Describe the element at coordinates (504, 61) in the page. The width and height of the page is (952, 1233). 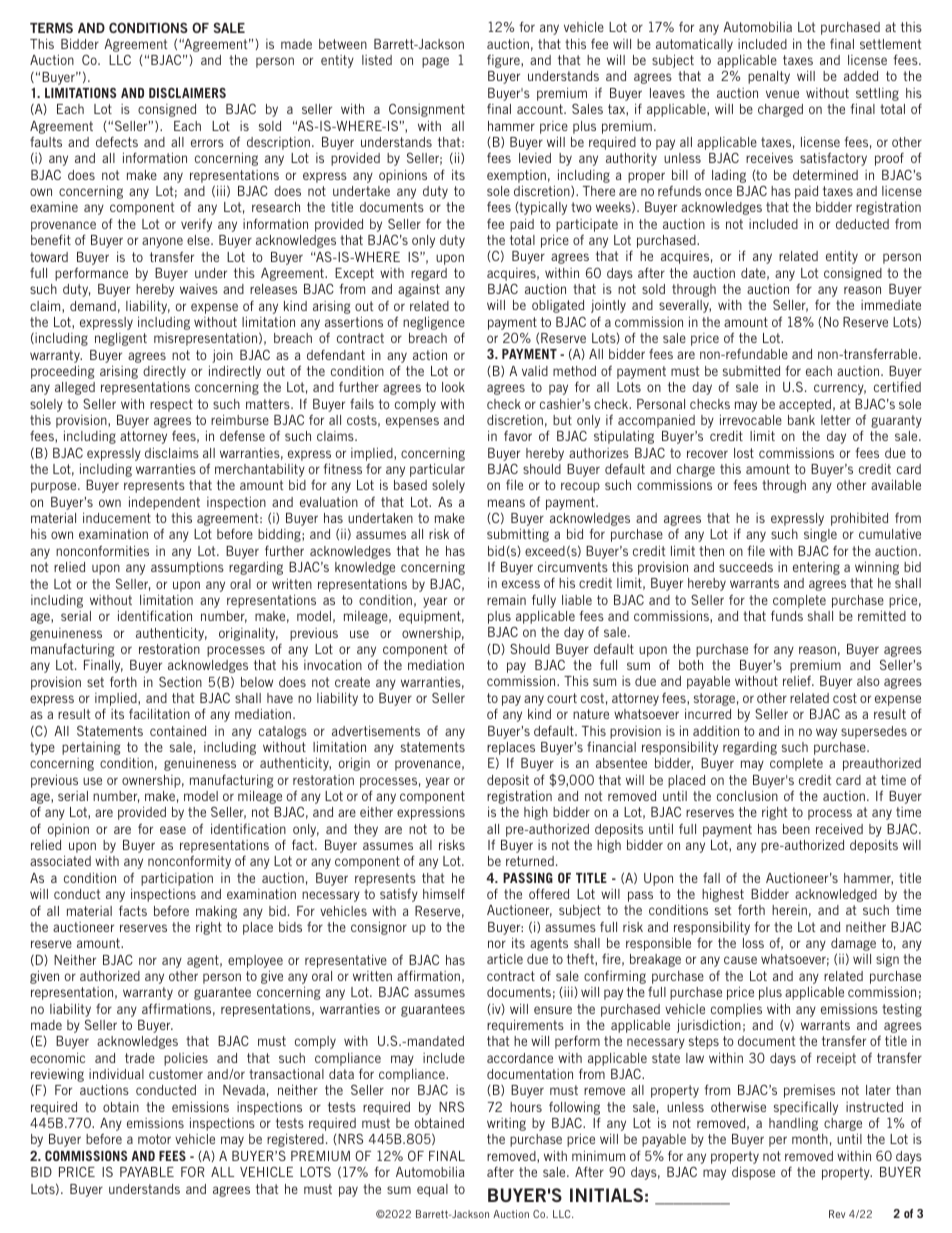
I see `figure` at that location.
